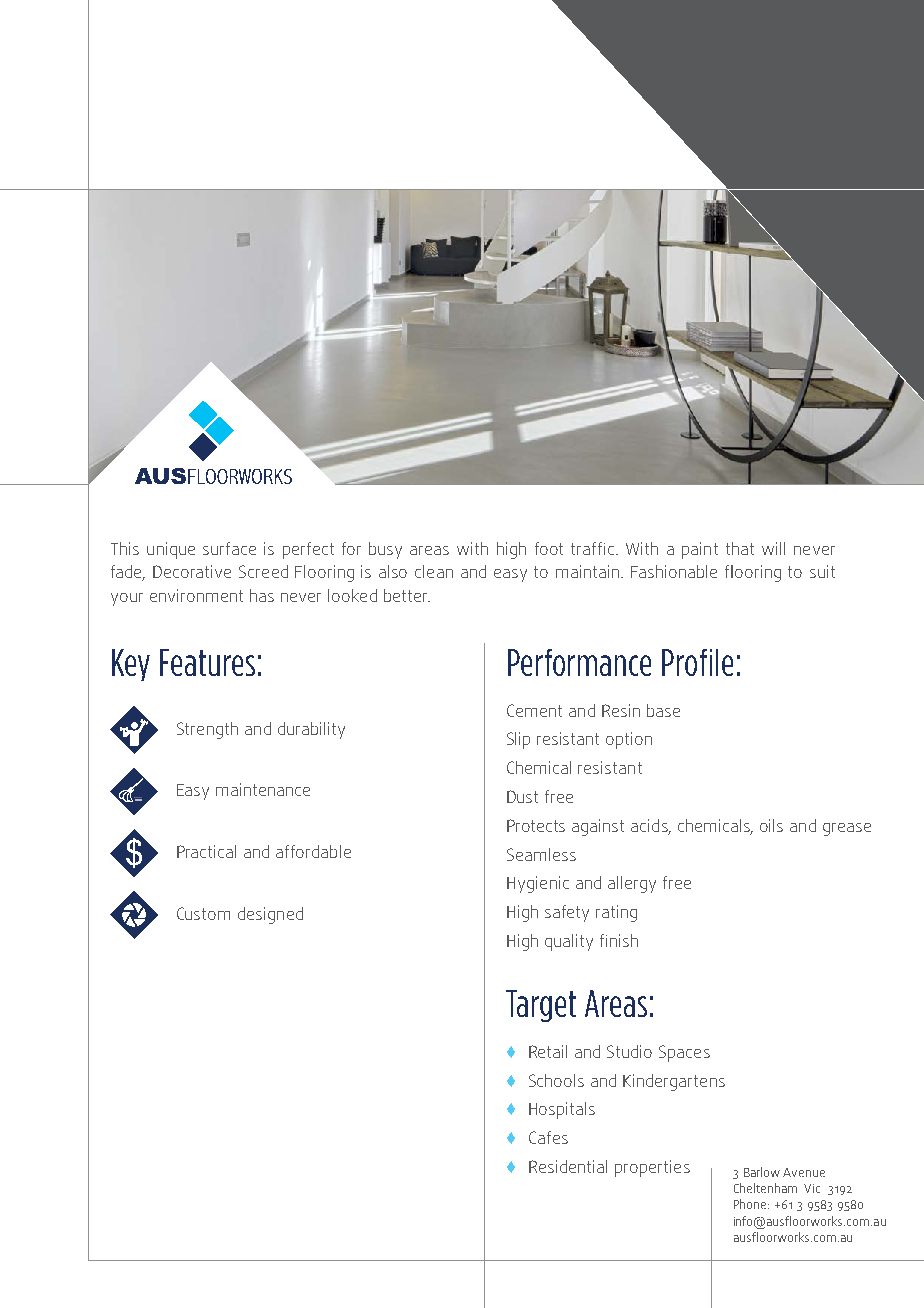 The height and width of the page is (1308, 924). Describe the element at coordinates (434, 571) in the page. I see `clean` at that location.
